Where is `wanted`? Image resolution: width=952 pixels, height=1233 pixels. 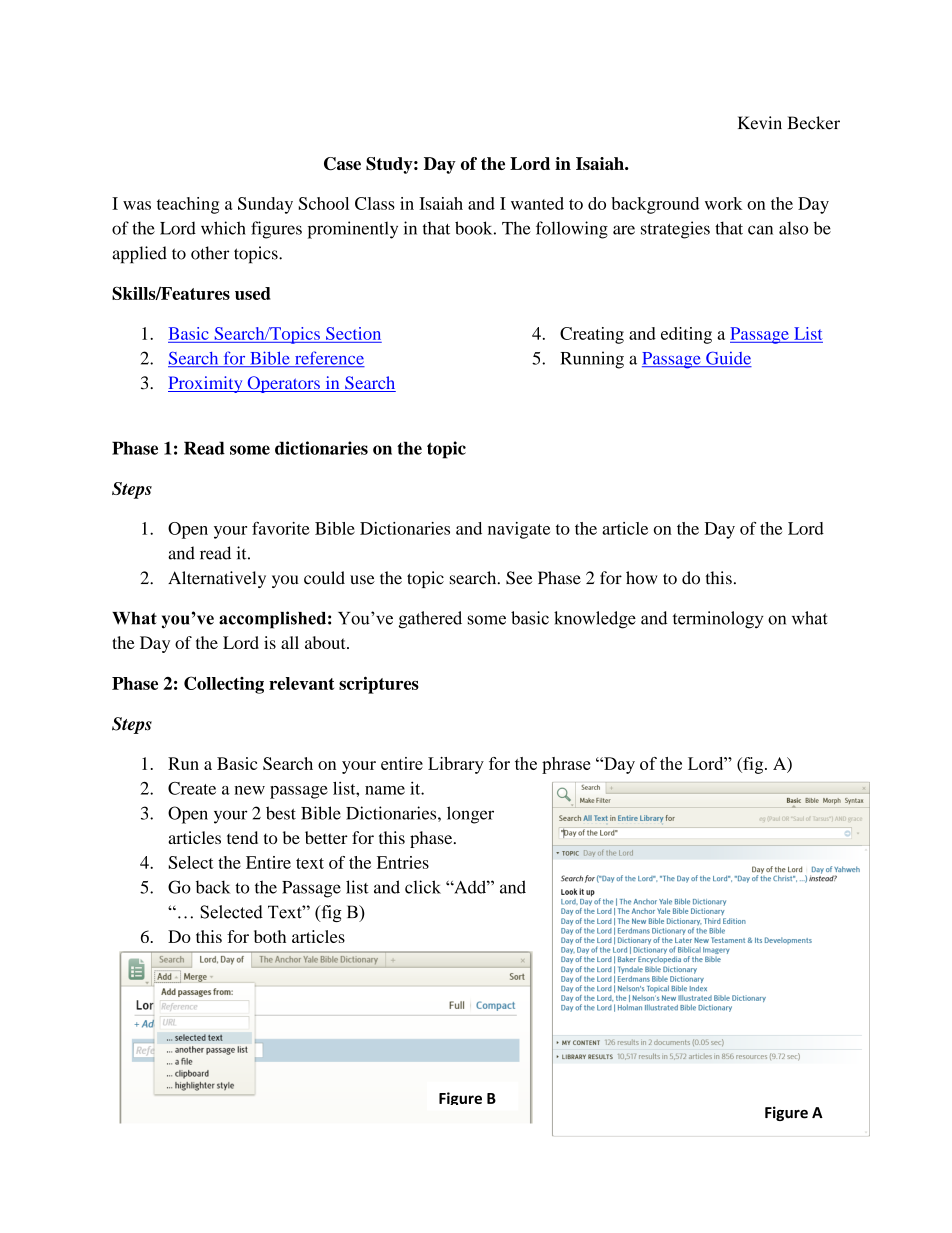
wanted is located at coordinates (537, 203).
